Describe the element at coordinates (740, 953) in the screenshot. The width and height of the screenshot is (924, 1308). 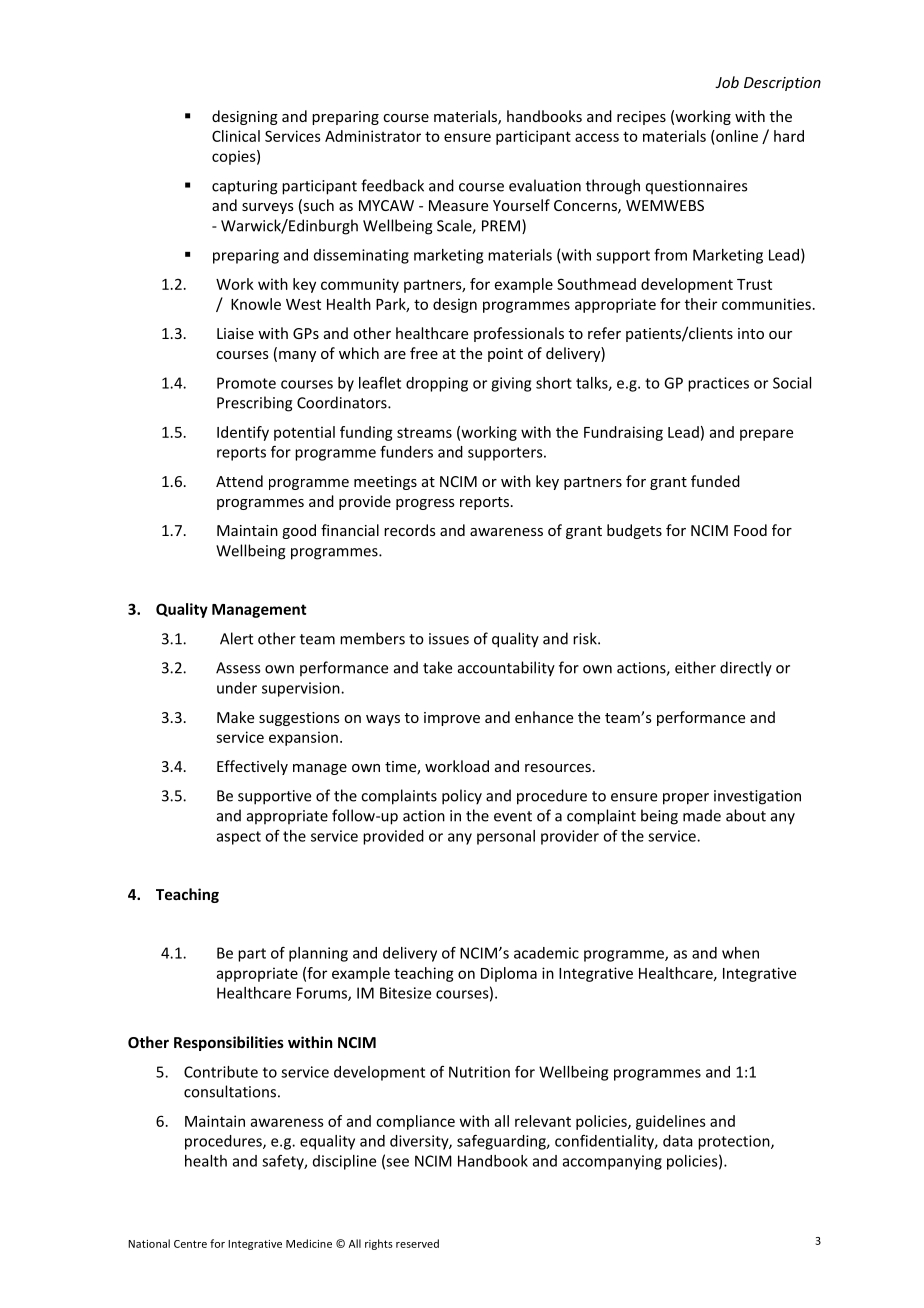
I see `when` at that location.
